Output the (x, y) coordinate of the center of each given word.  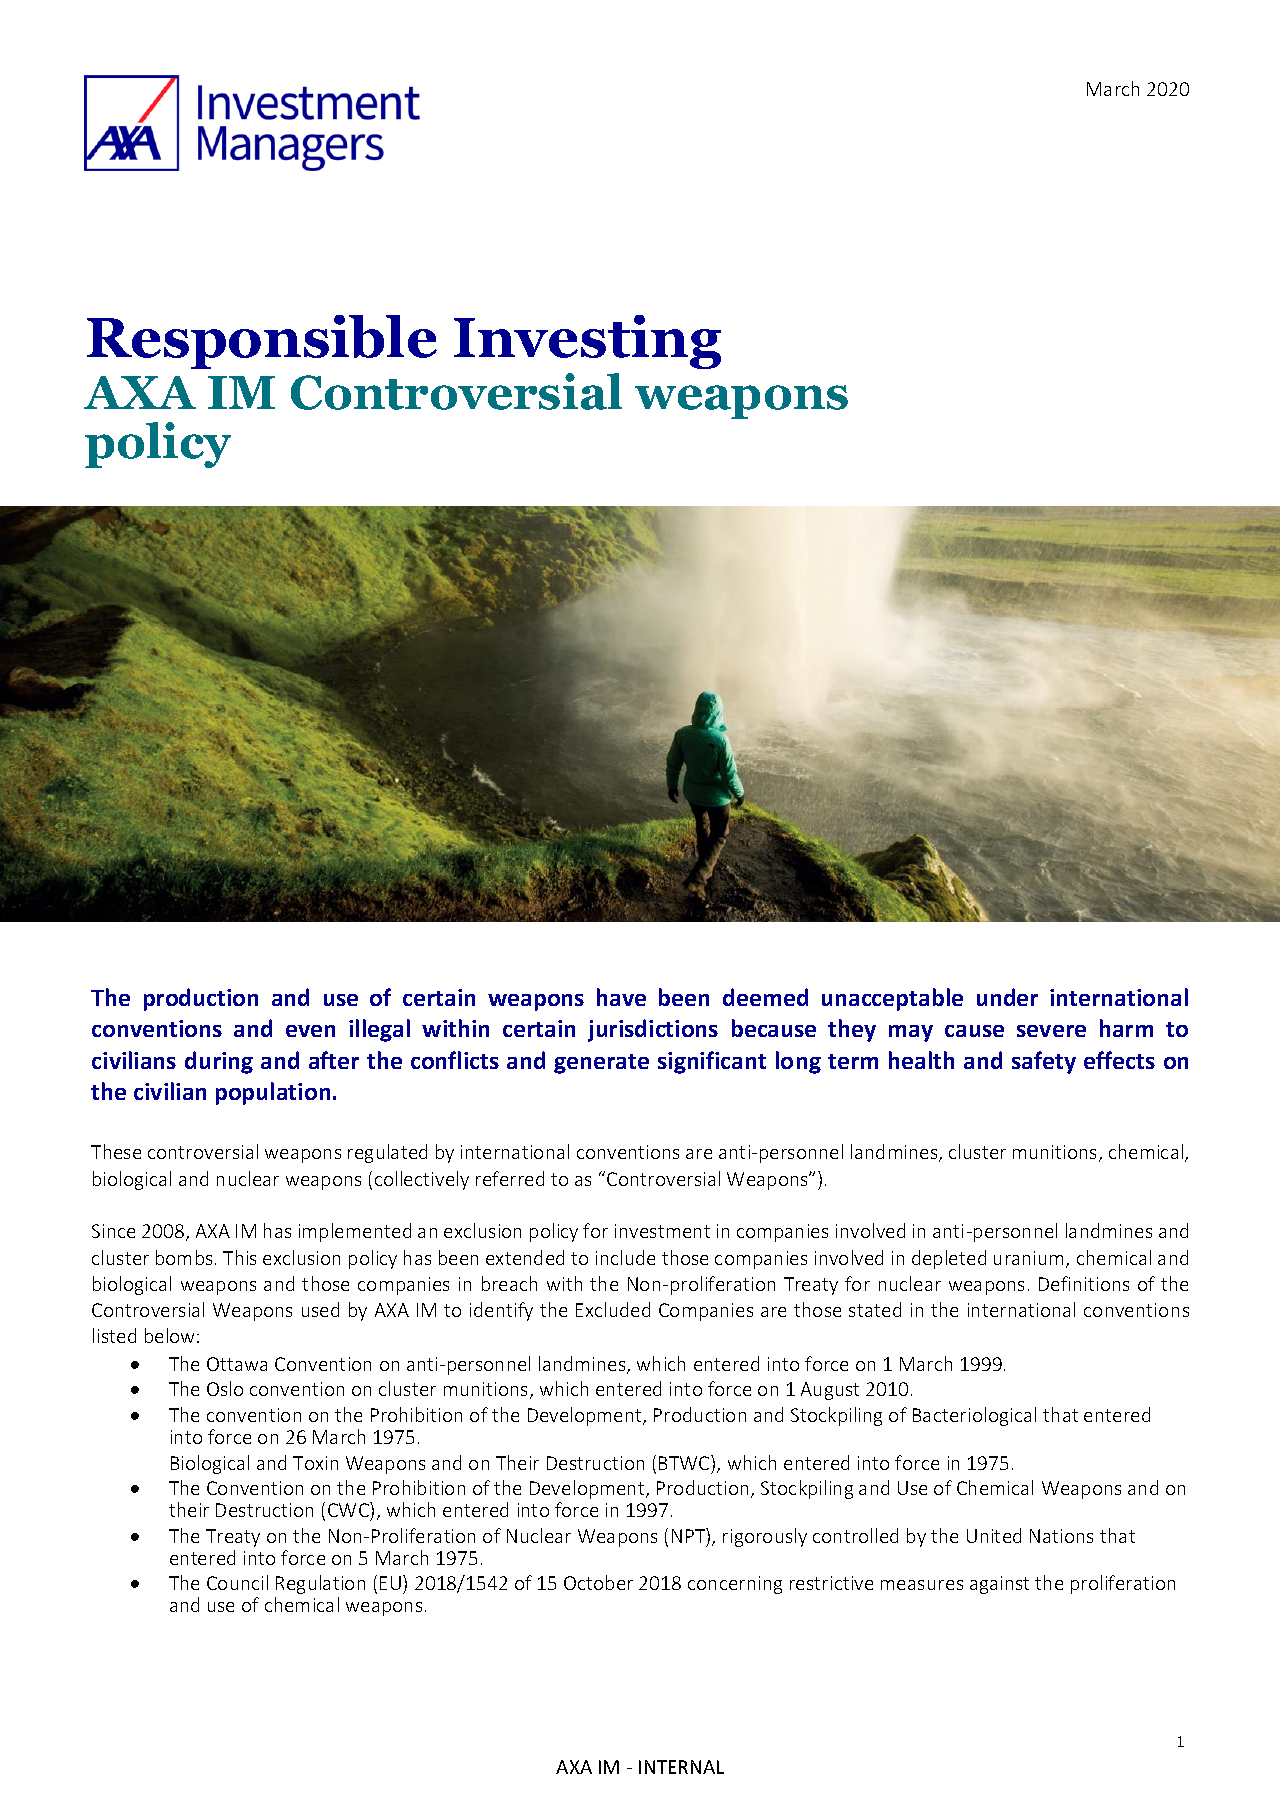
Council (237, 1582)
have (621, 997)
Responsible (262, 342)
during (219, 1062)
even (310, 1031)
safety (1044, 1062)
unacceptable (892, 999)
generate (601, 1064)
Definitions (1084, 1283)
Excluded (613, 1309)
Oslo (225, 1388)
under (1007, 997)
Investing (587, 342)
